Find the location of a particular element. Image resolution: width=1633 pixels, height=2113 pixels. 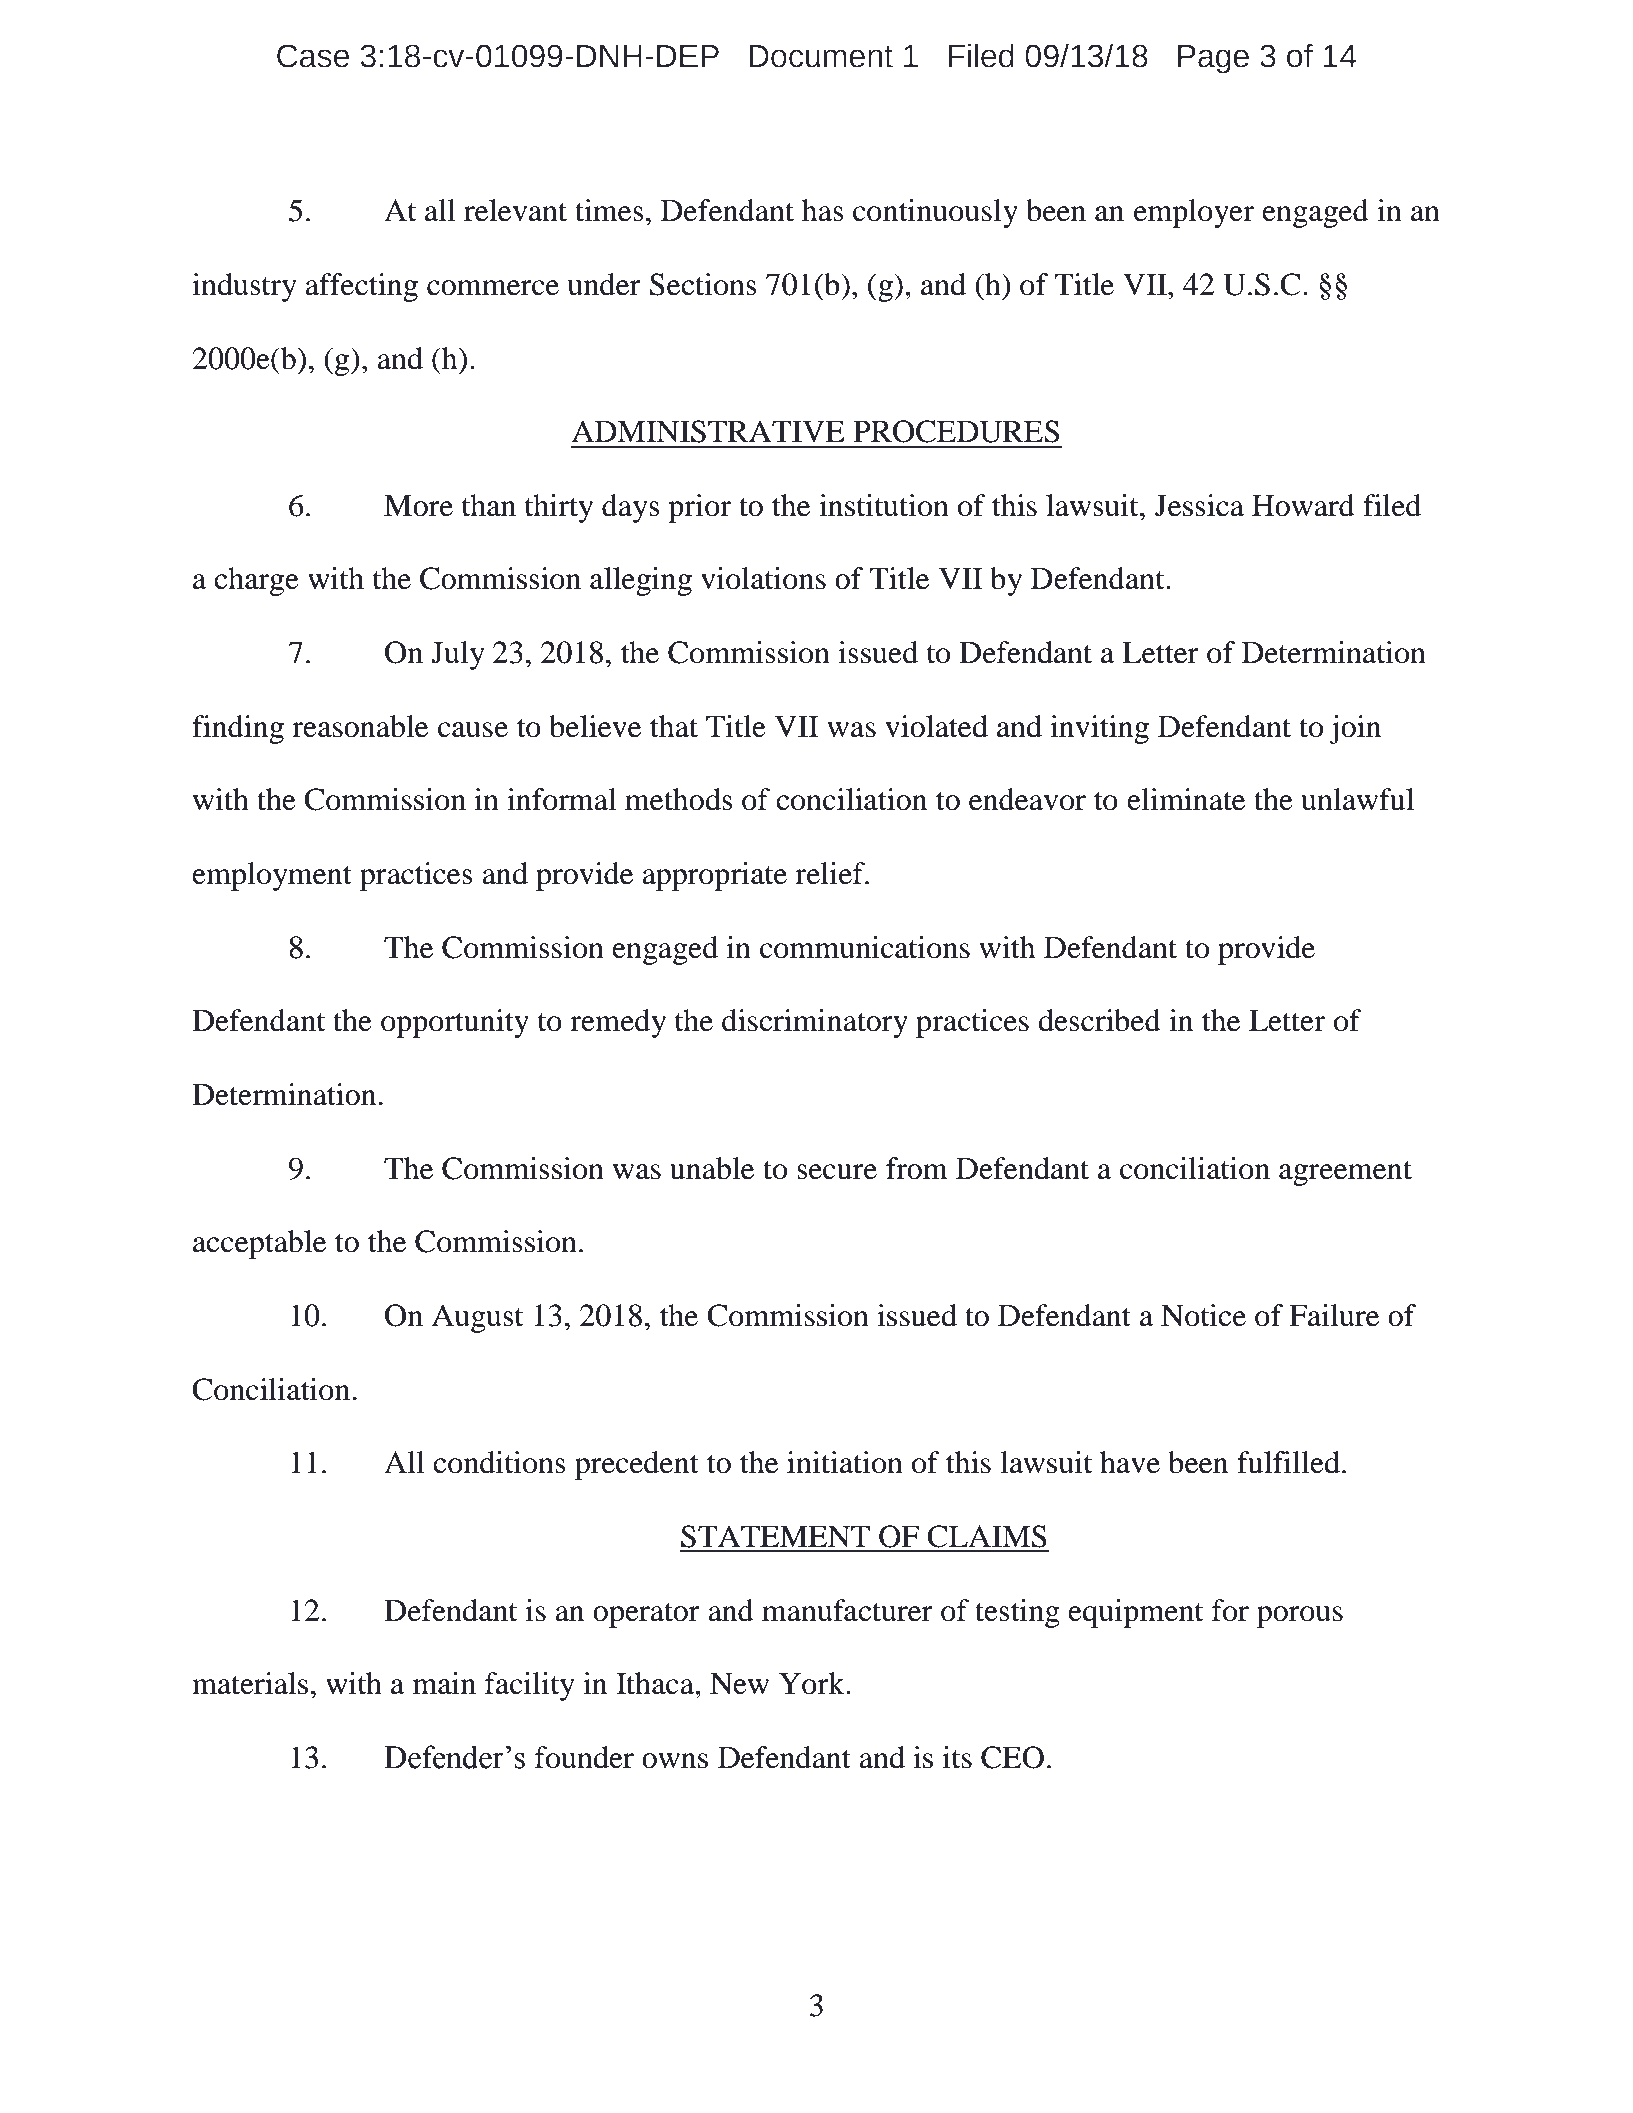

porous is located at coordinates (1300, 1617).
